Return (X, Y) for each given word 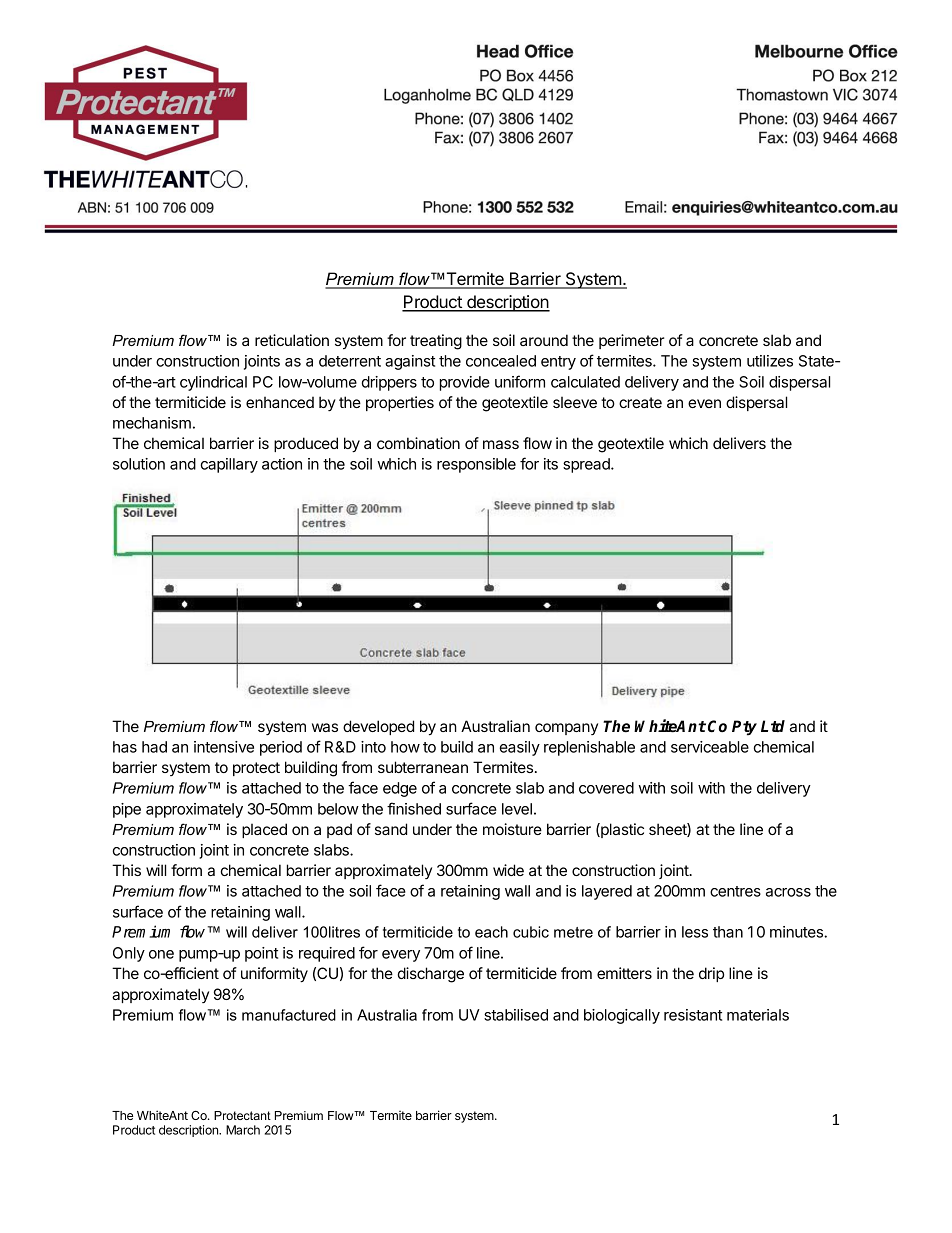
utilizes (770, 361)
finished (414, 808)
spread (587, 465)
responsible (476, 465)
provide (465, 383)
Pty (744, 728)
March (243, 1130)
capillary (229, 465)
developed (378, 727)
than (728, 932)
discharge (431, 975)
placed (264, 830)
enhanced (280, 402)
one (161, 954)
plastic (621, 830)
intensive (224, 747)
